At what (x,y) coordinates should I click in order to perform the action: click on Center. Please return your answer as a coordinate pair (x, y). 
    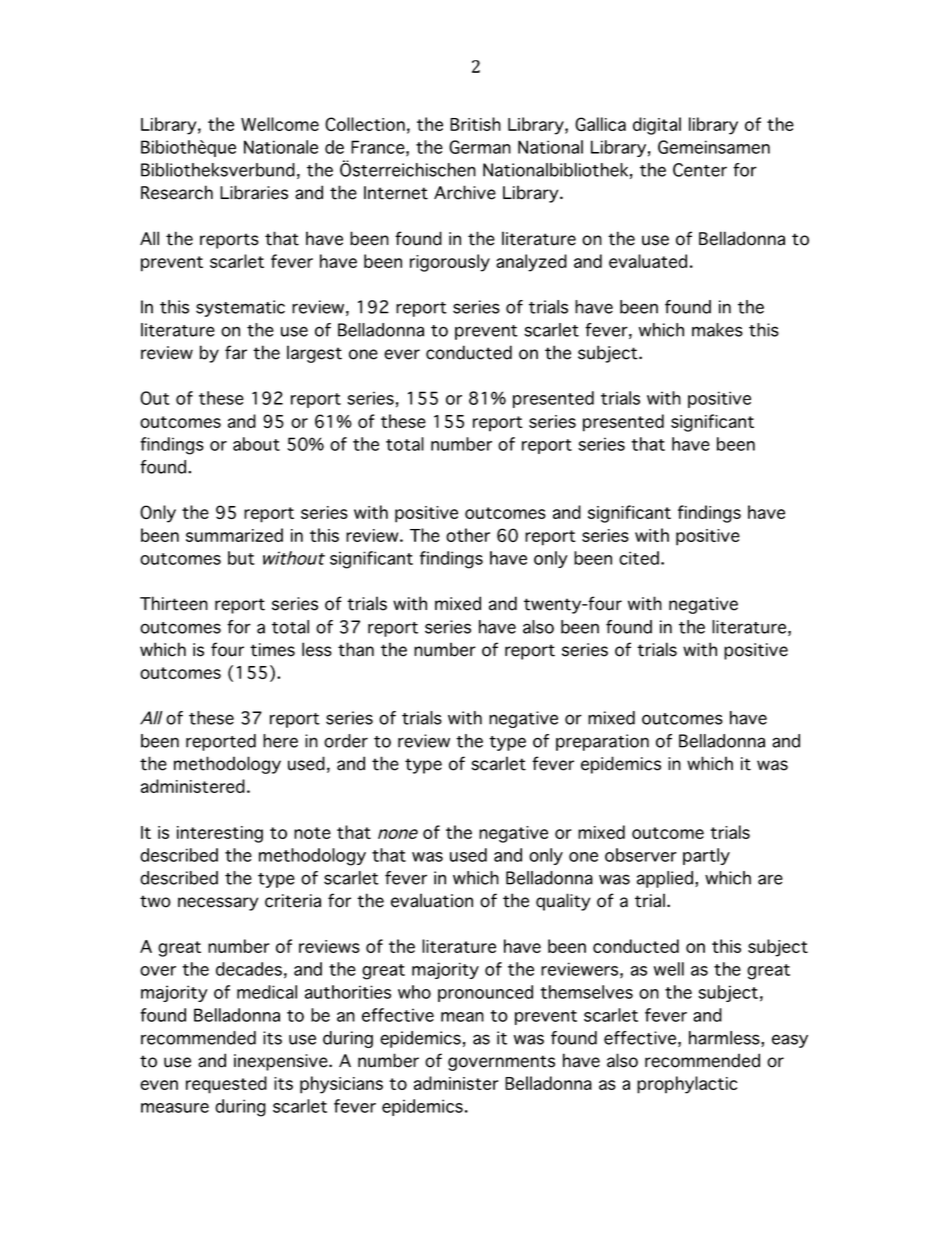
    Looking at the image, I should click on (700, 170).
